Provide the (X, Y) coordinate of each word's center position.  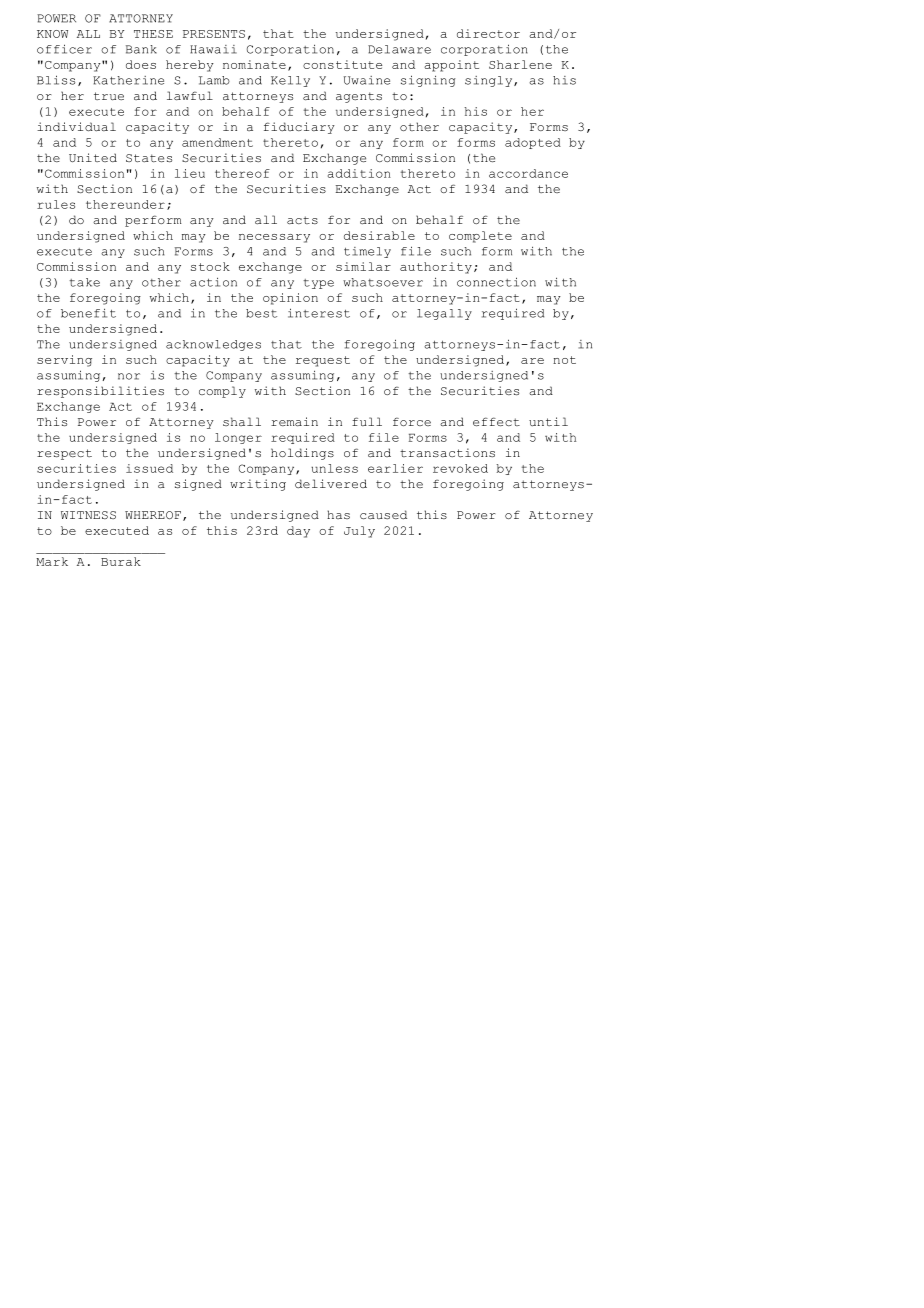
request (323, 361)
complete (480, 237)
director (488, 33)
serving (64, 361)
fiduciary (299, 128)
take (84, 282)
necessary (274, 238)
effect (496, 421)
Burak (121, 561)
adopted (533, 143)
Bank (141, 49)
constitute (342, 64)
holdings (302, 454)
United (93, 157)
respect (64, 454)
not (564, 360)
